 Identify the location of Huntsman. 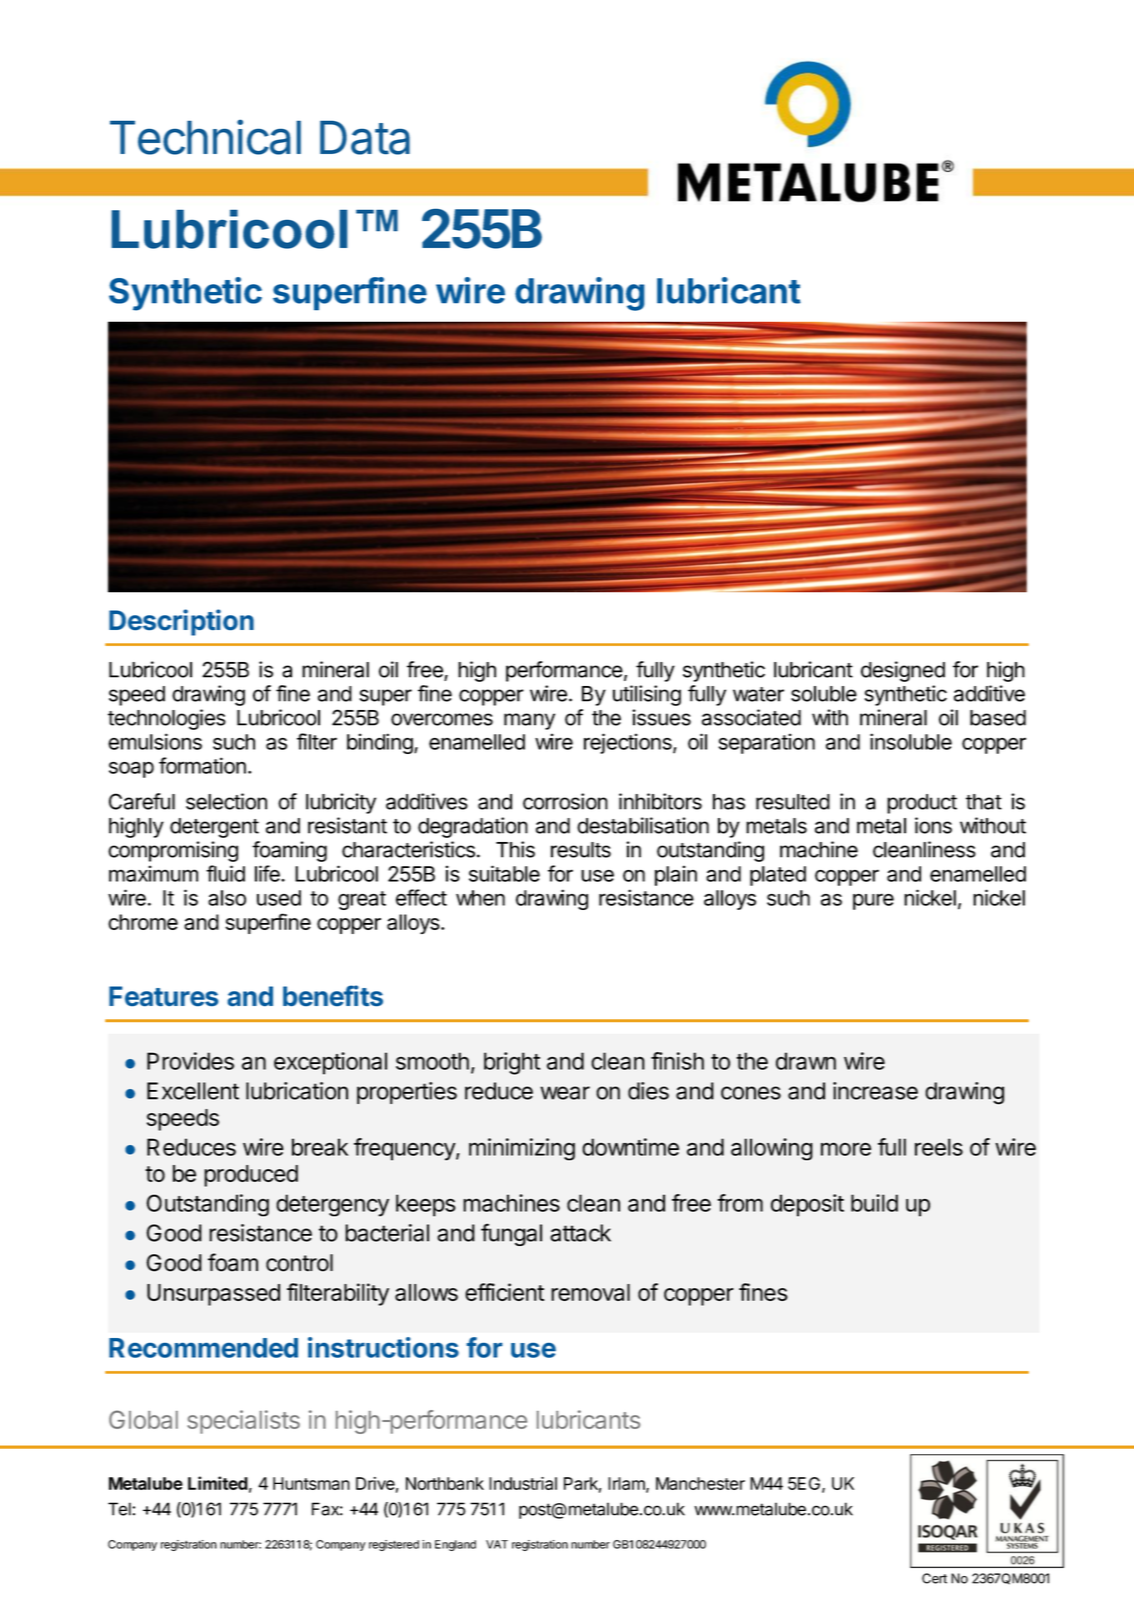
(311, 1483).
